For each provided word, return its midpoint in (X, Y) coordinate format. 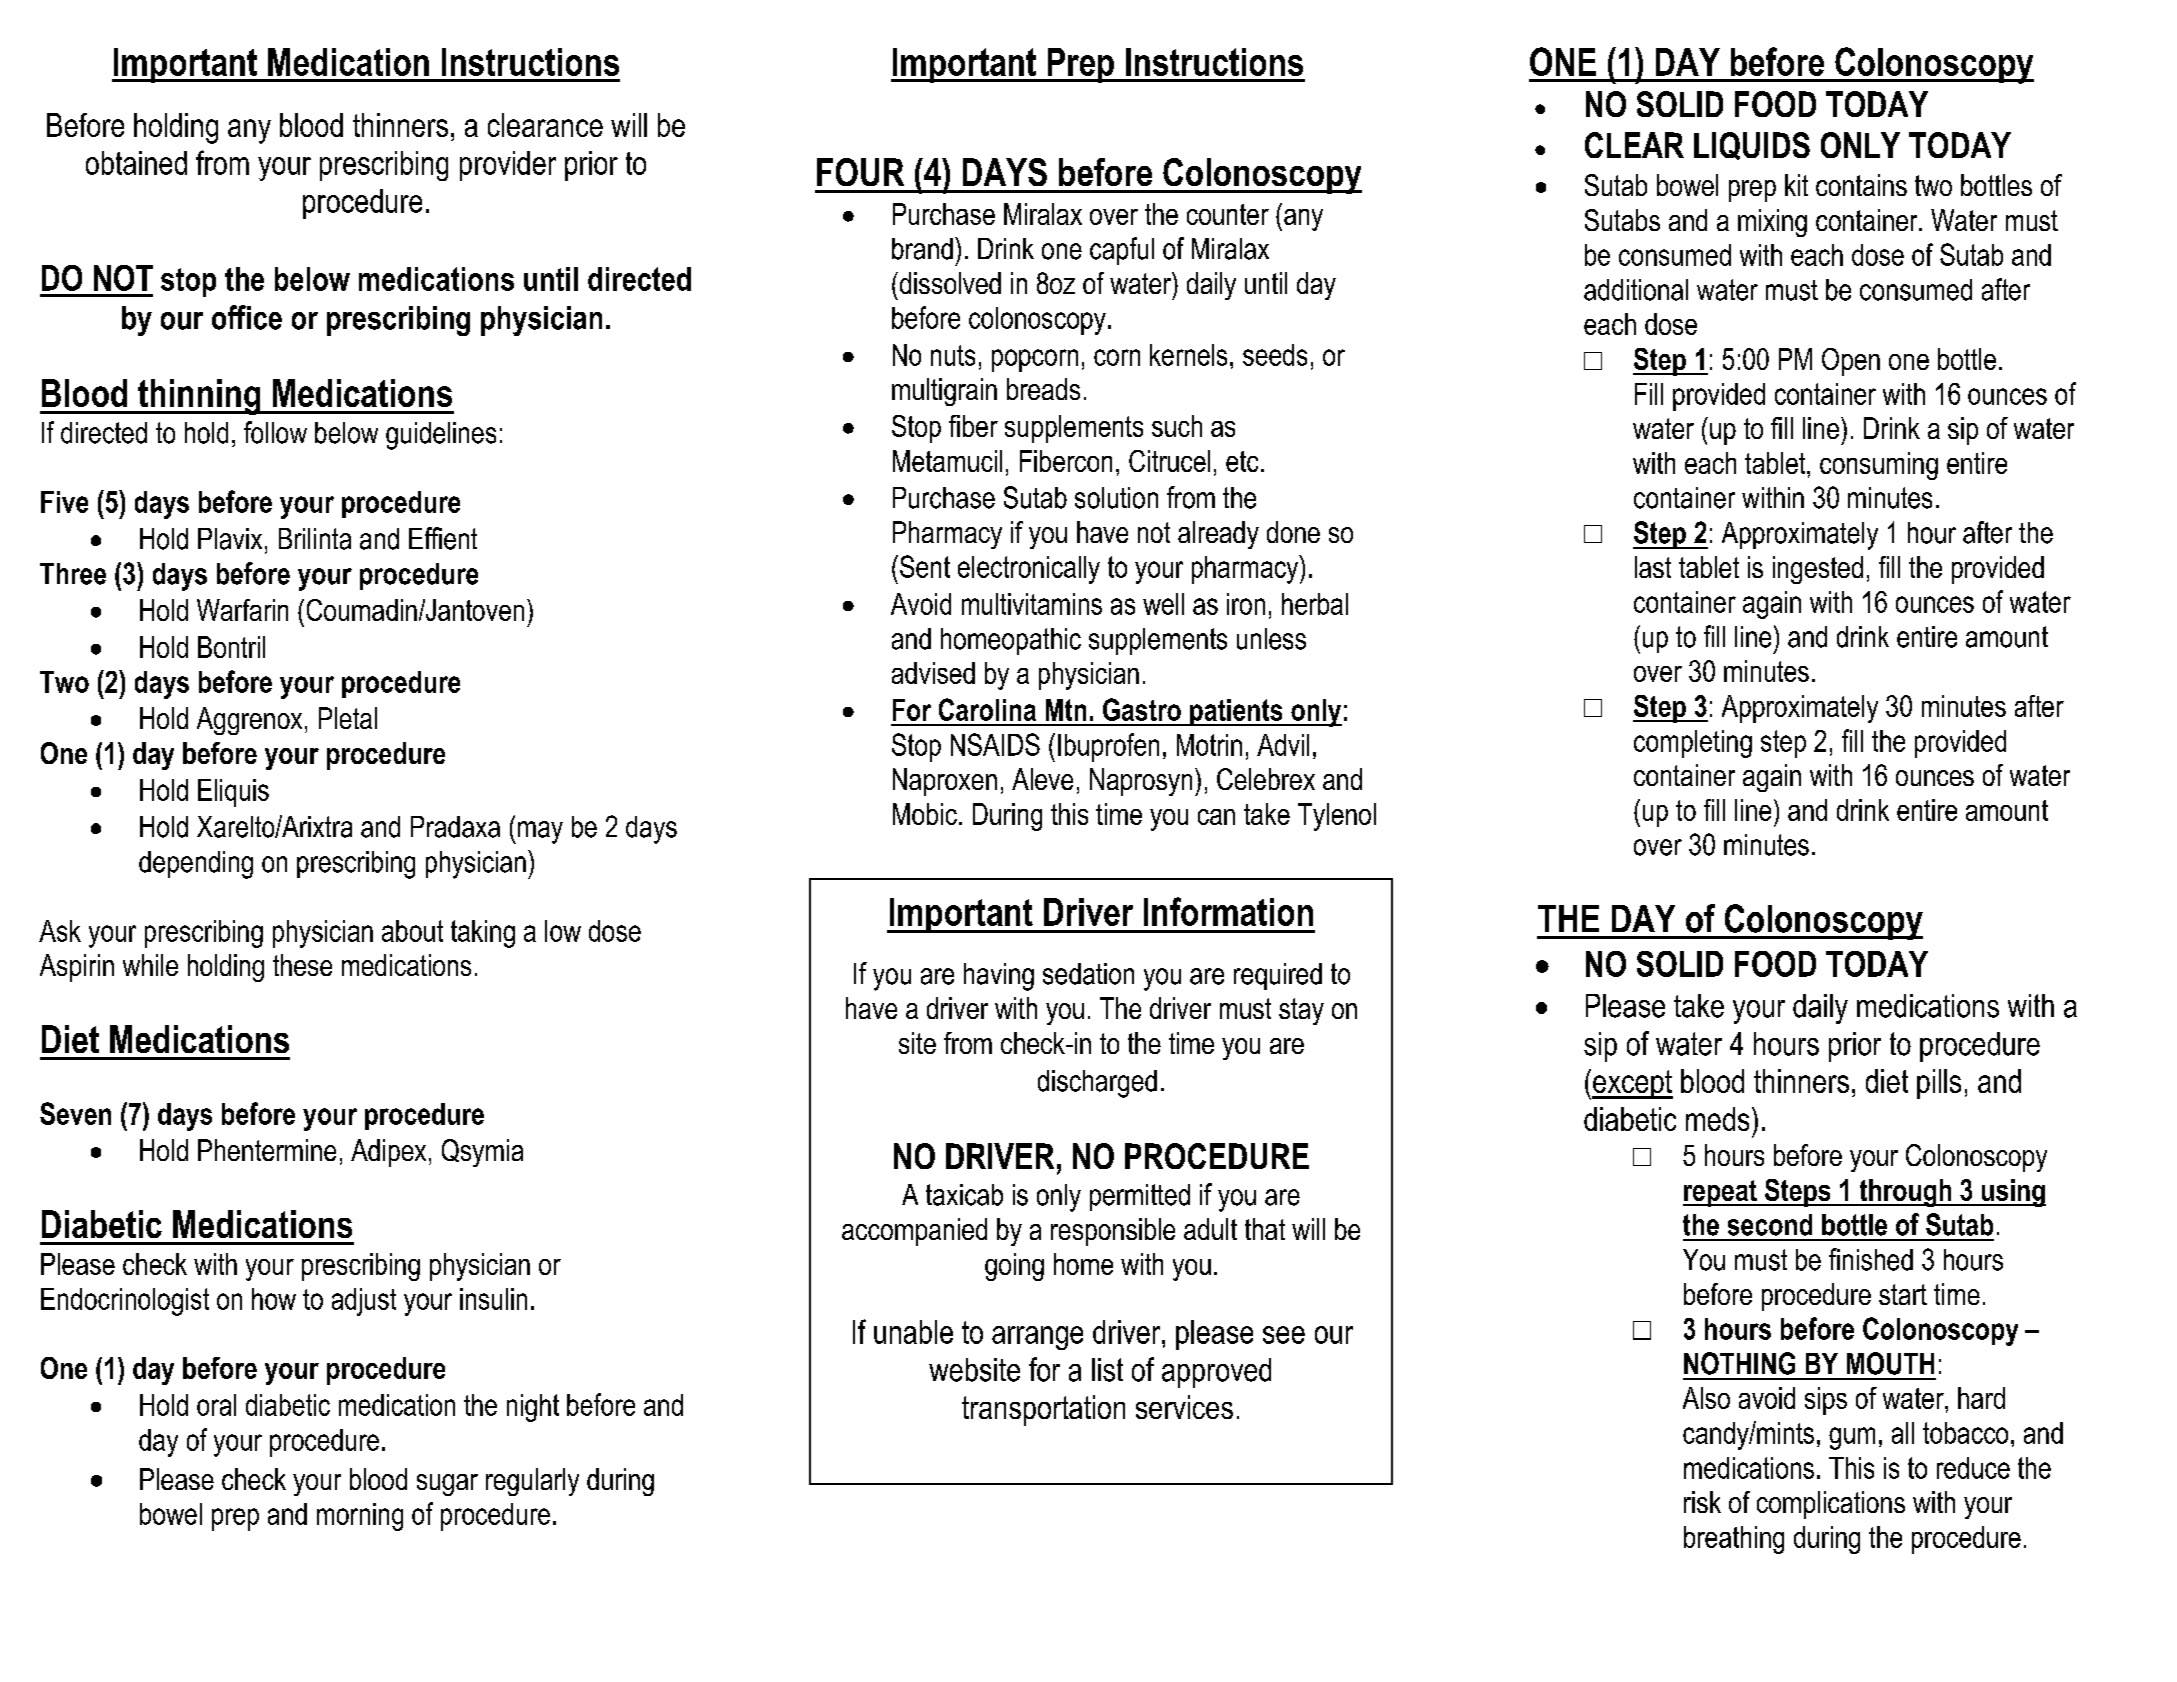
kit (1796, 185)
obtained (136, 163)
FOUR (860, 172)
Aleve (1042, 779)
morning (360, 1517)
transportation (1043, 1410)
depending (196, 865)
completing (1693, 744)
